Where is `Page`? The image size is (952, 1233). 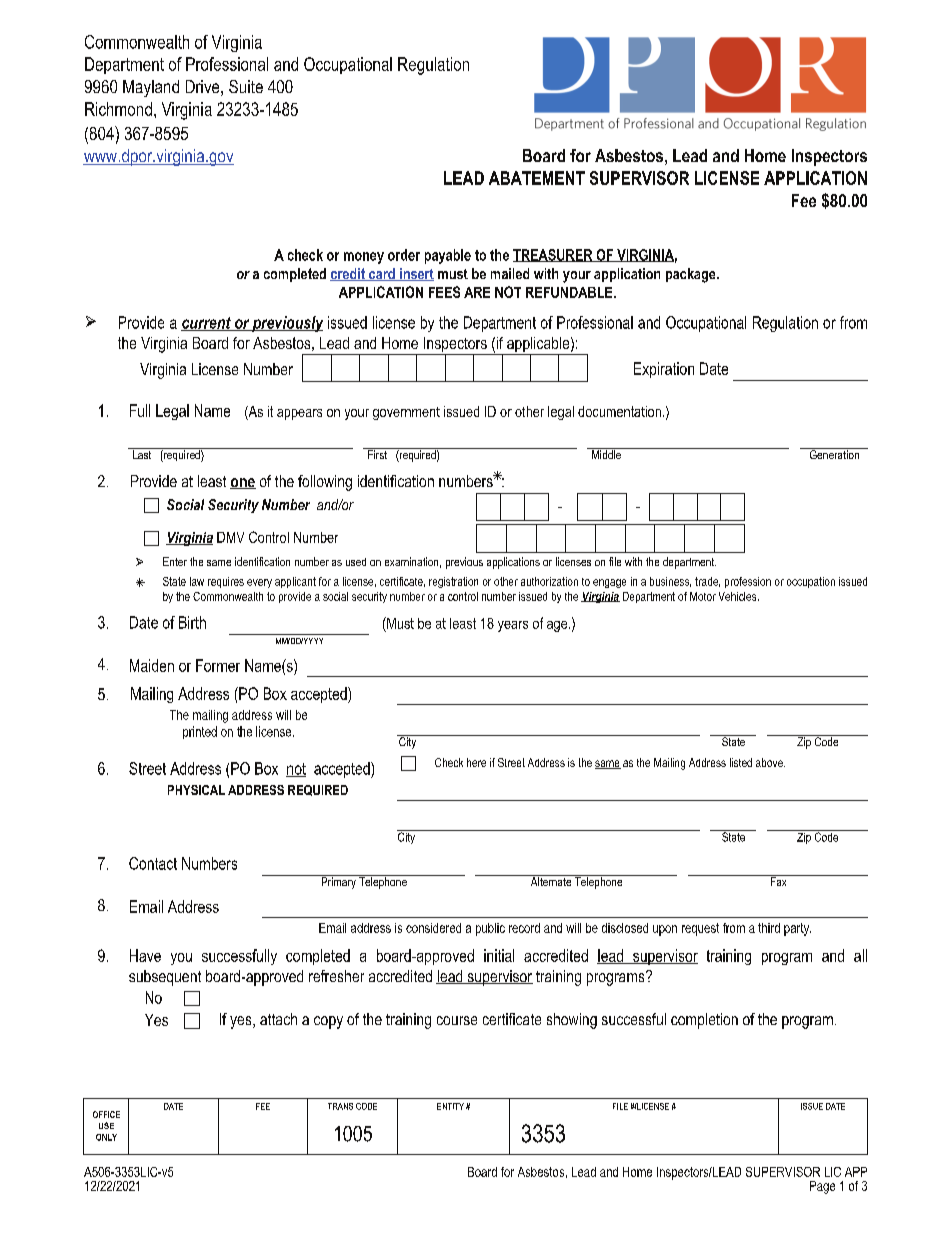
Page is located at coordinates (822, 1187).
